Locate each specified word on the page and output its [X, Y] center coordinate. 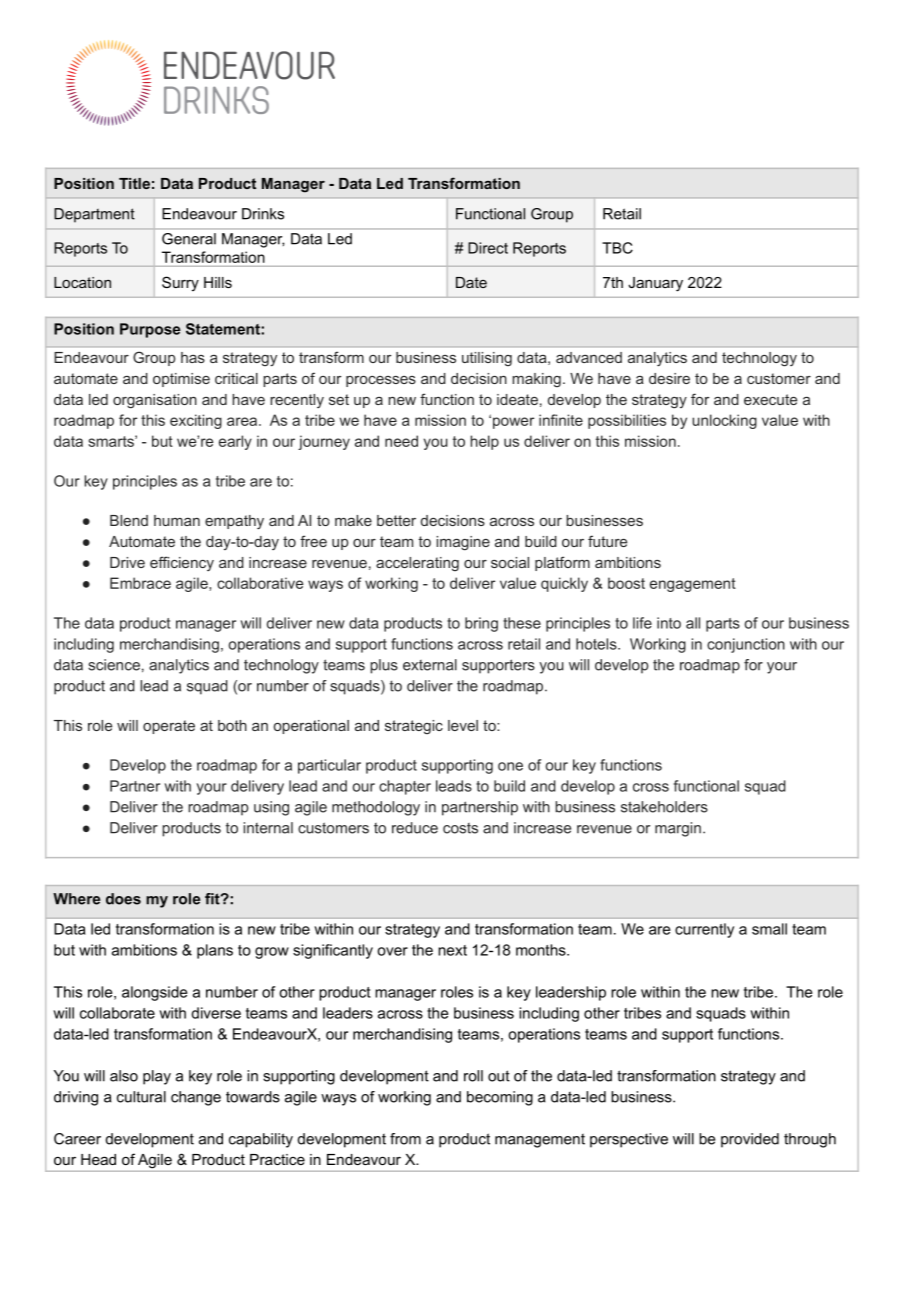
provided [750, 1140]
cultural [141, 1097]
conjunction [746, 645]
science [114, 665]
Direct [488, 248]
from [405, 1139]
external [430, 665]
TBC [617, 248]
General [189, 239]
